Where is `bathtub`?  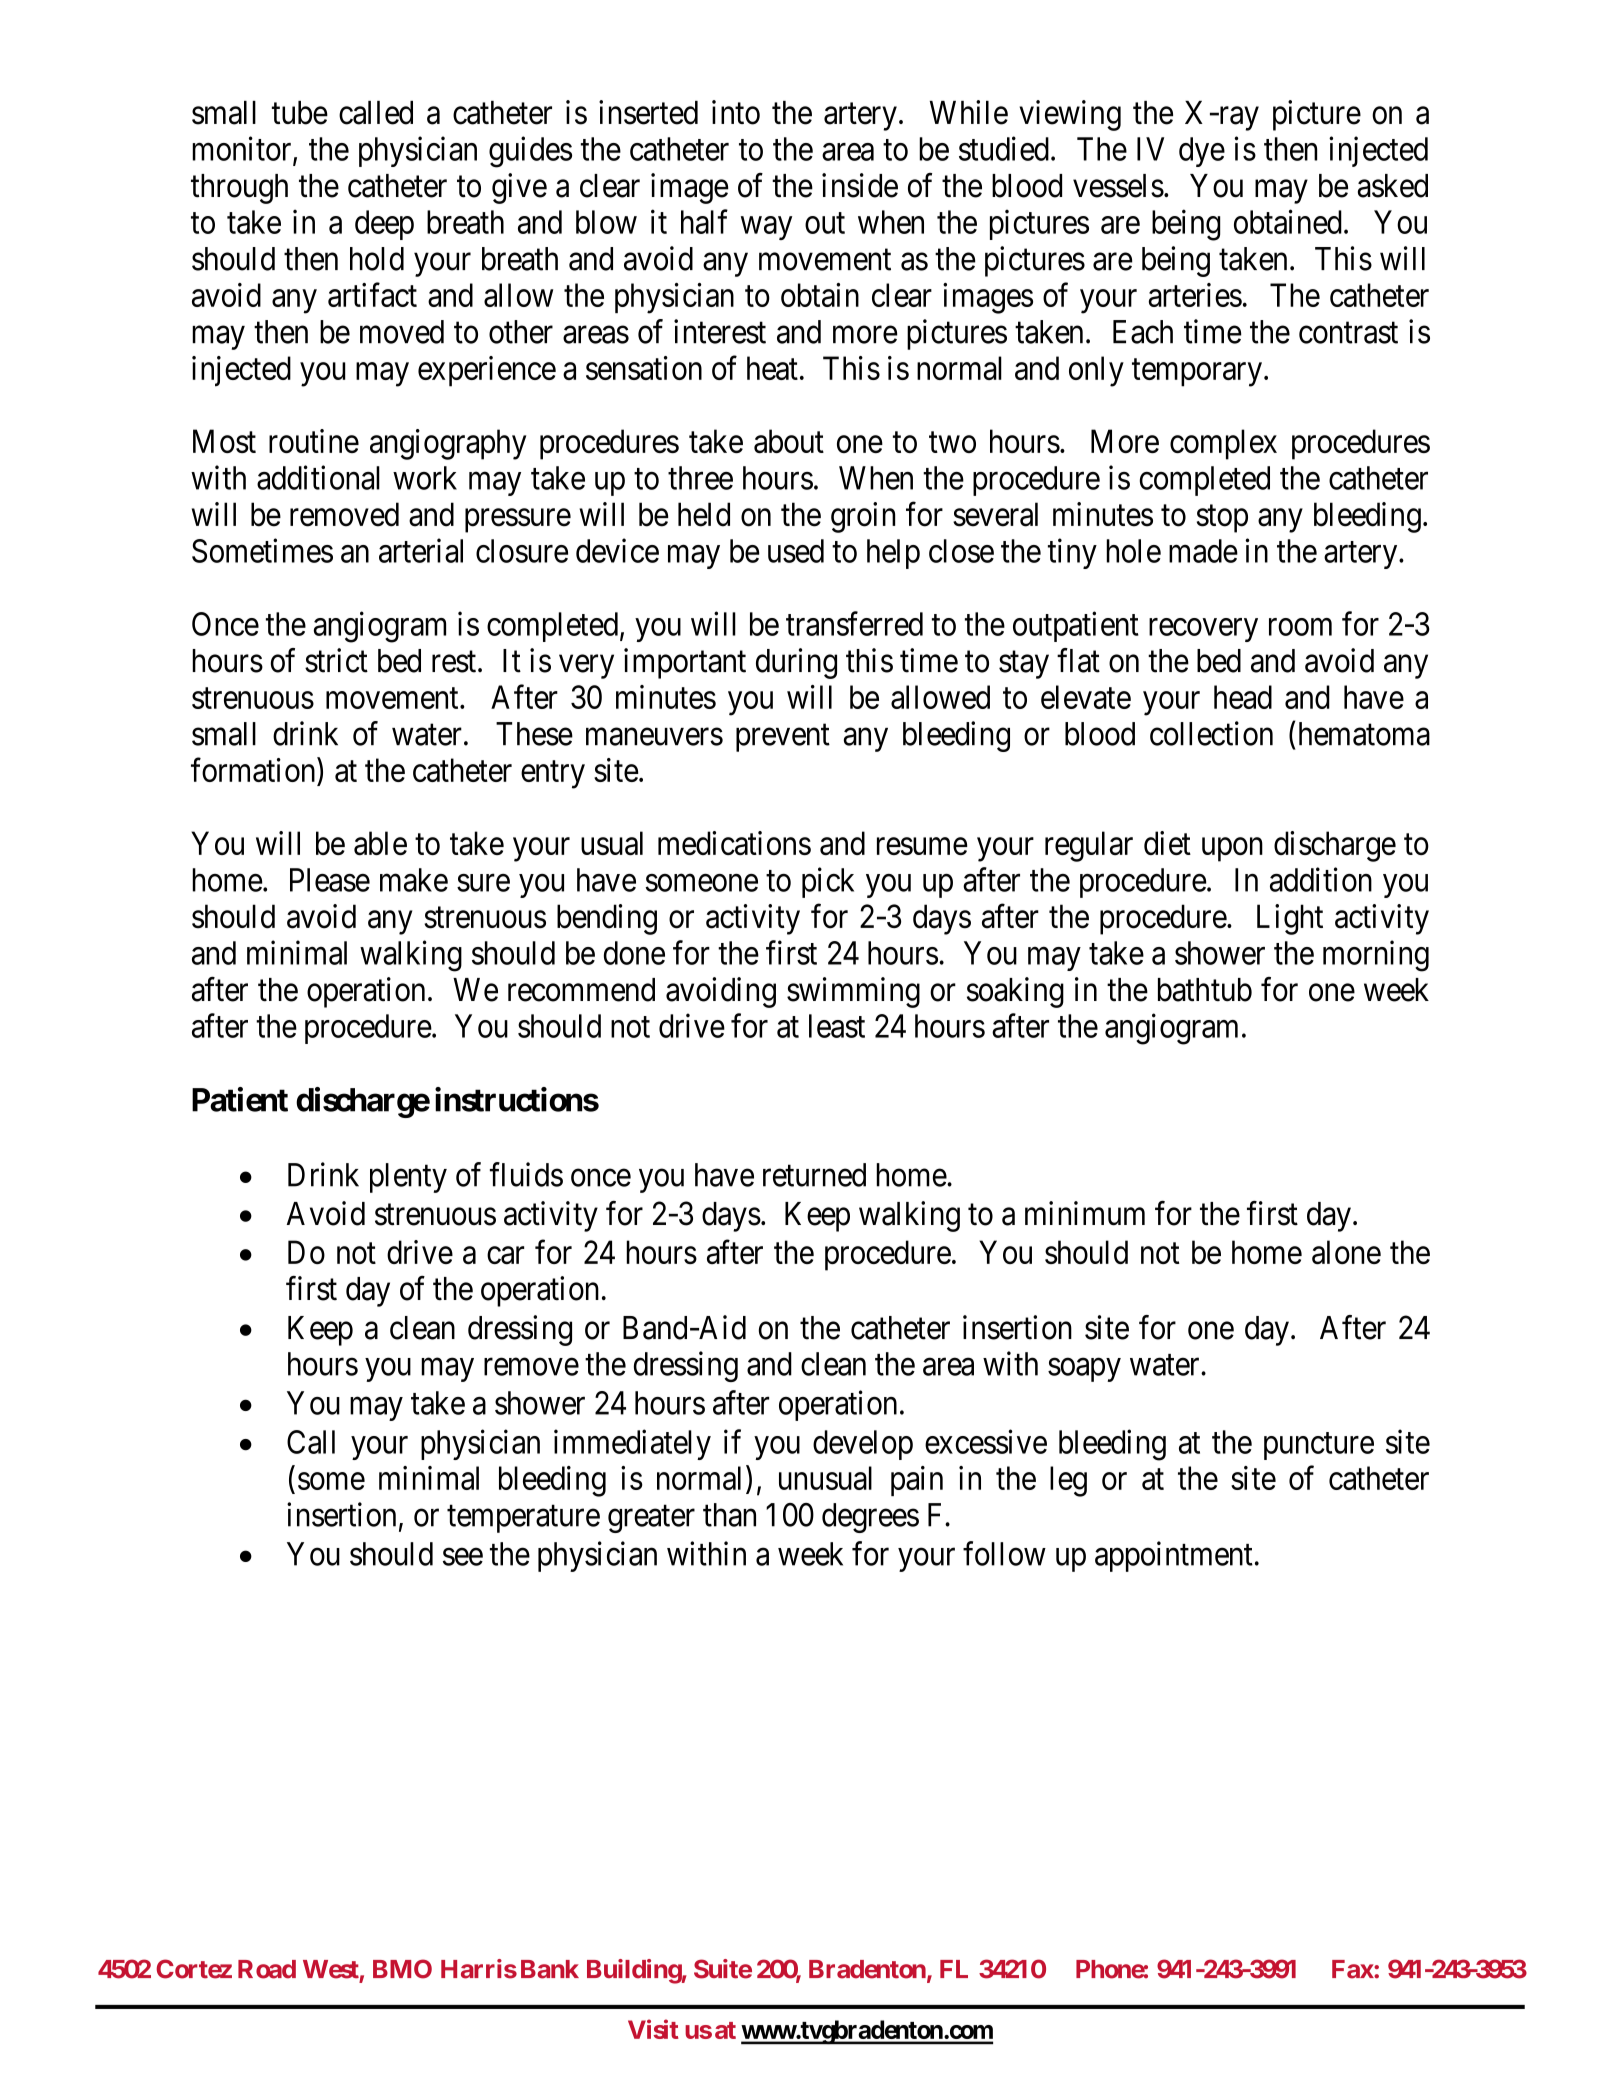 bathtub is located at coordinates (1205, 990).
